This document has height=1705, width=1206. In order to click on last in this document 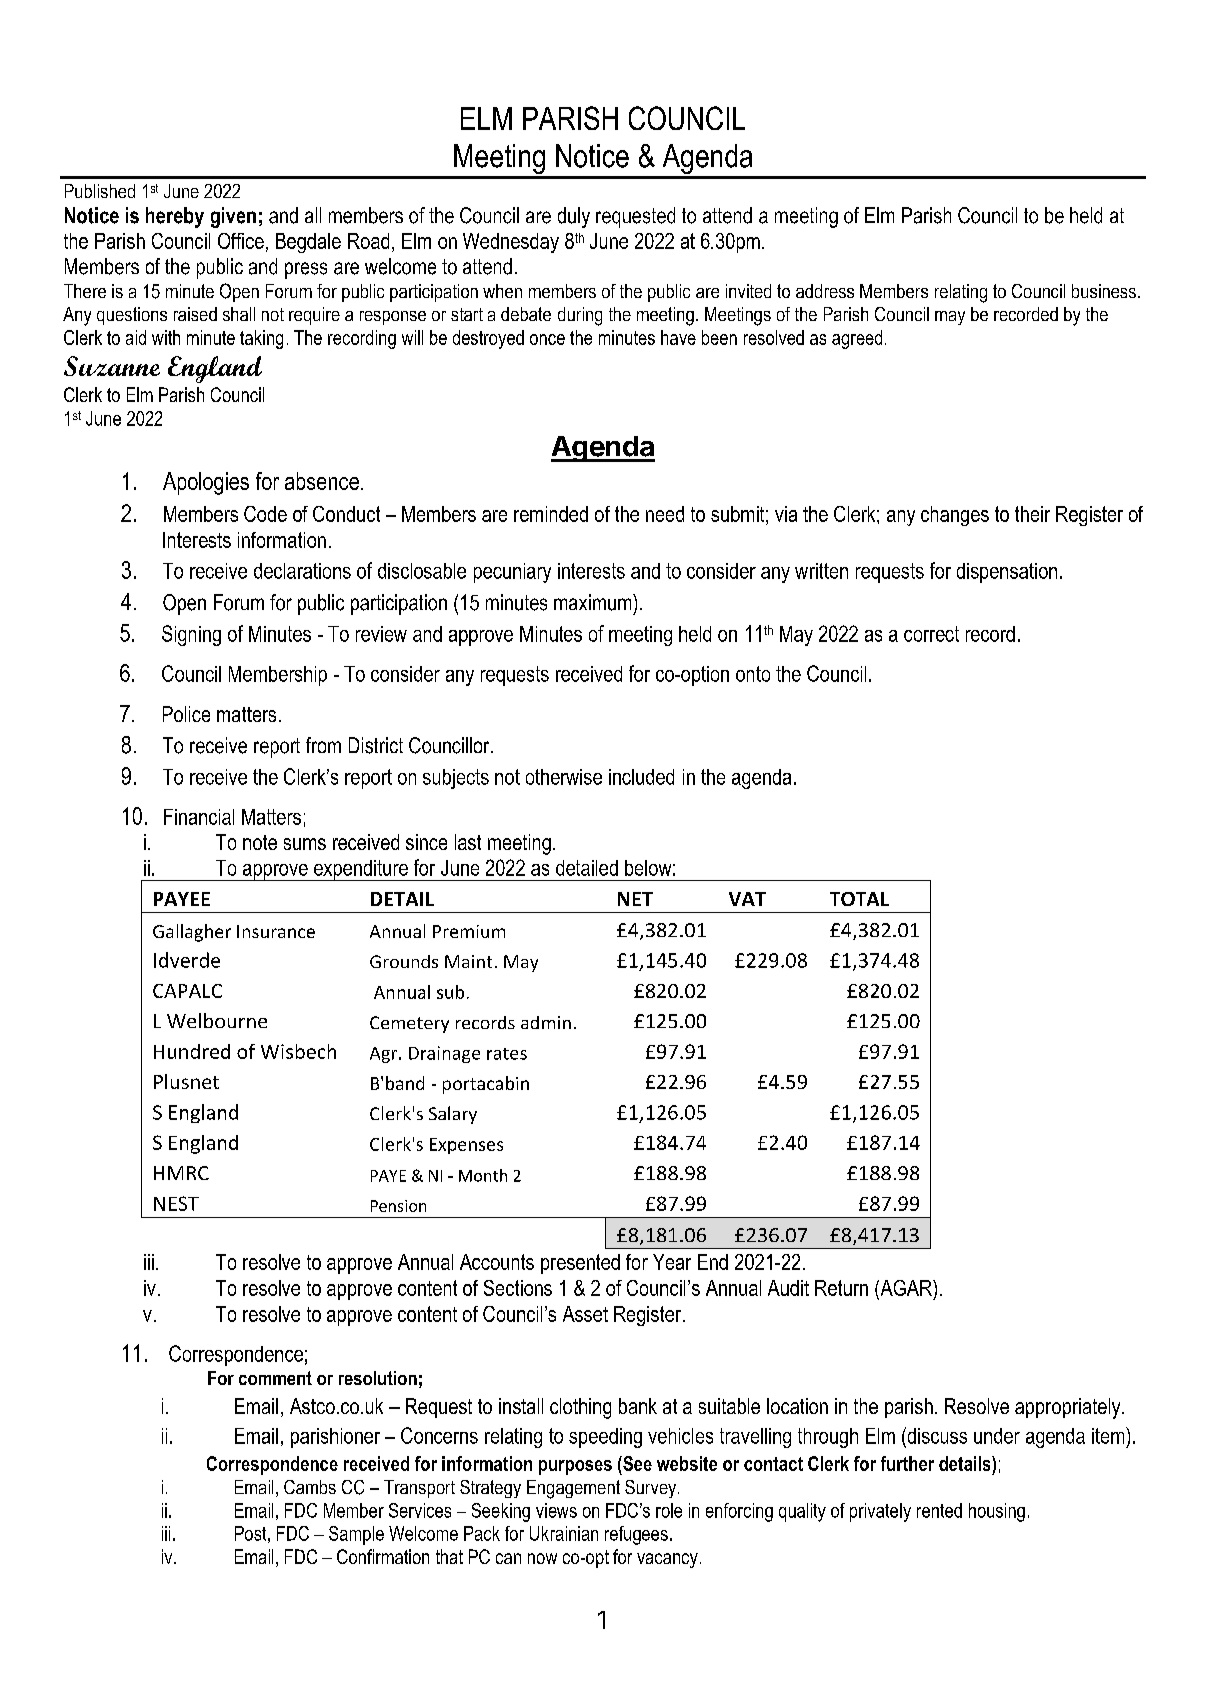, I will do `click(468, 842)`.
